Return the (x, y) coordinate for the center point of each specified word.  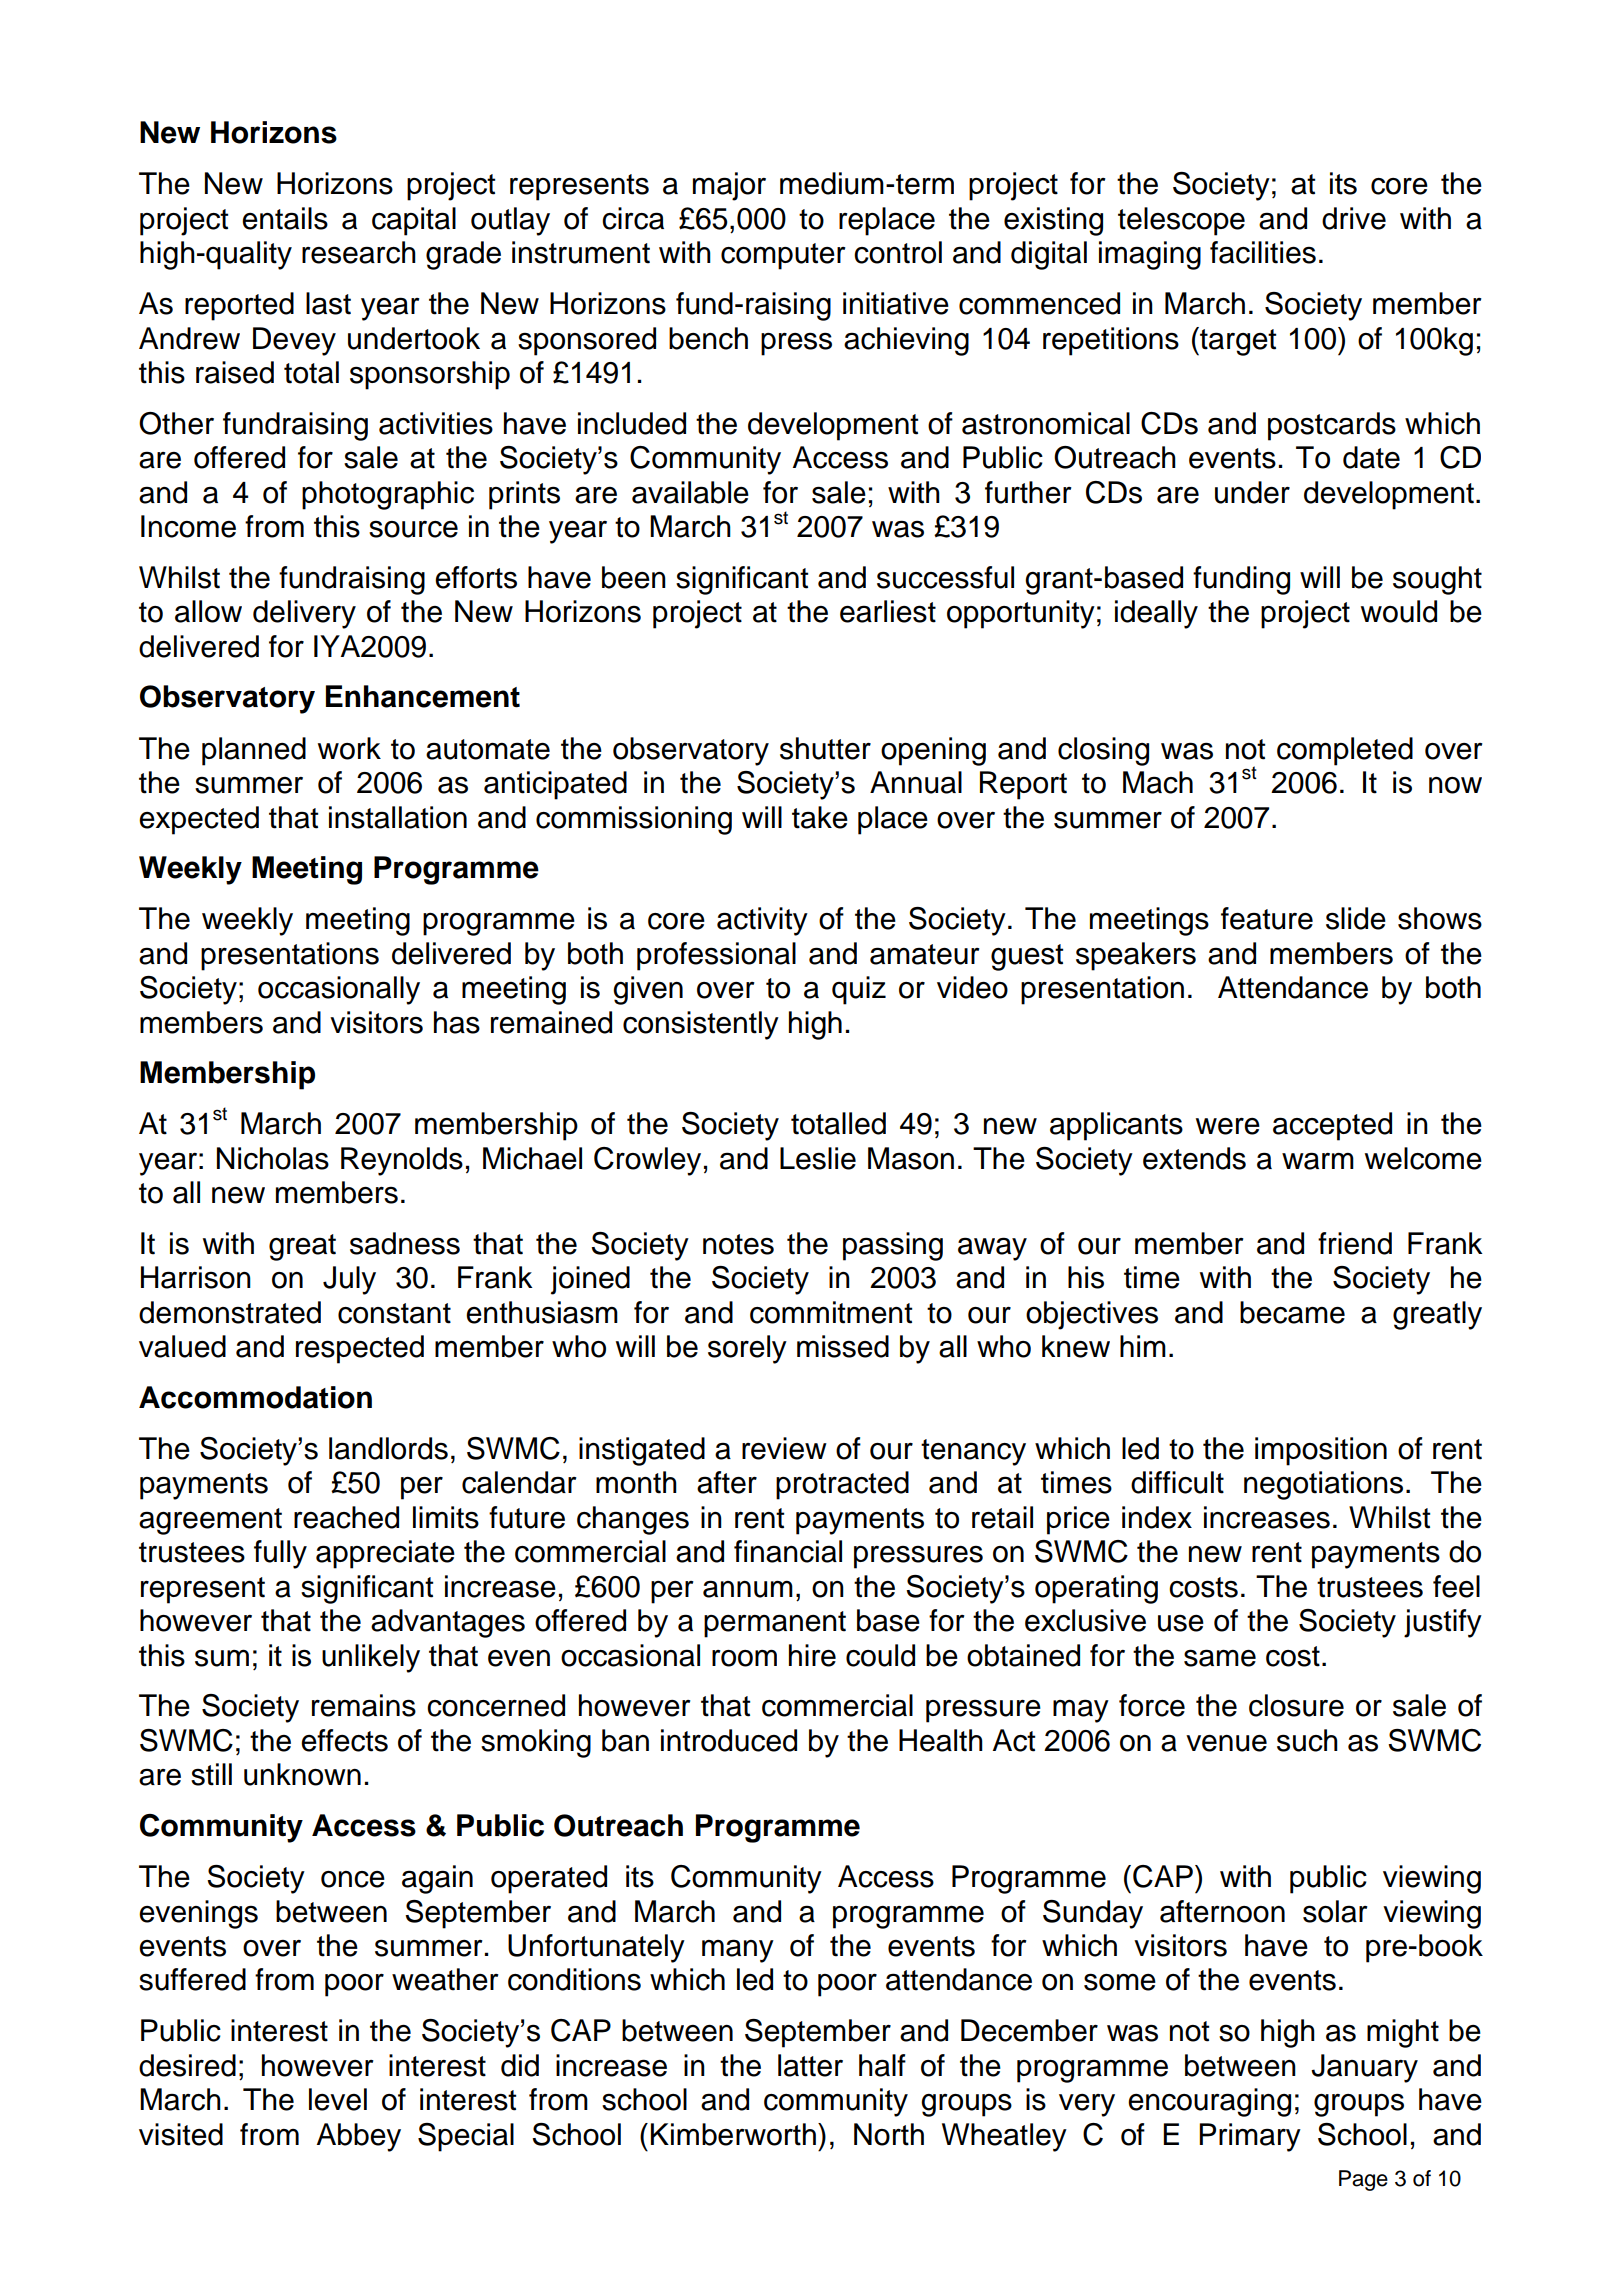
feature (1267, 918)
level (338, 2099)
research (359, 252)
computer (783, 256)
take (820, 817)
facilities (1263, 252)
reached (346, 1517)
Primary (1250, 2137)
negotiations (1323, 1485)
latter (810, 2065)
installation (398, 817)
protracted (842, 1485)
